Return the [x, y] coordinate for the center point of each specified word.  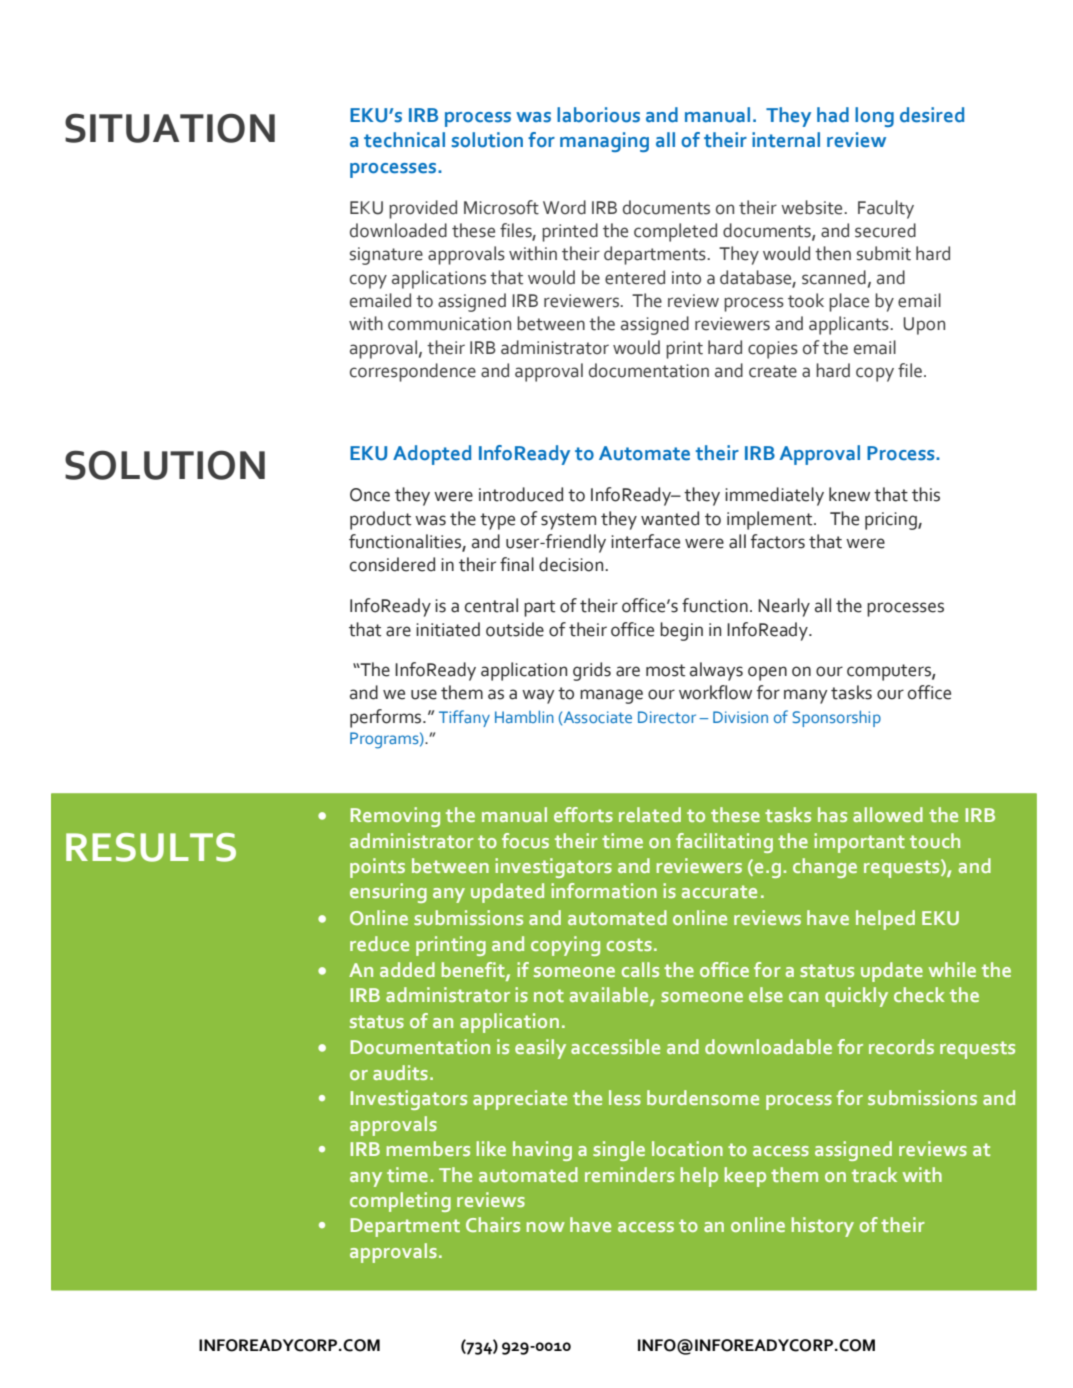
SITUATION [170, 128]
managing [604, 142]
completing [400, 1202]
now [546, 1227]
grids [592, 671]
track [874, 1174]
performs [387, 718]
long [874, 117]
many [806, 696]
